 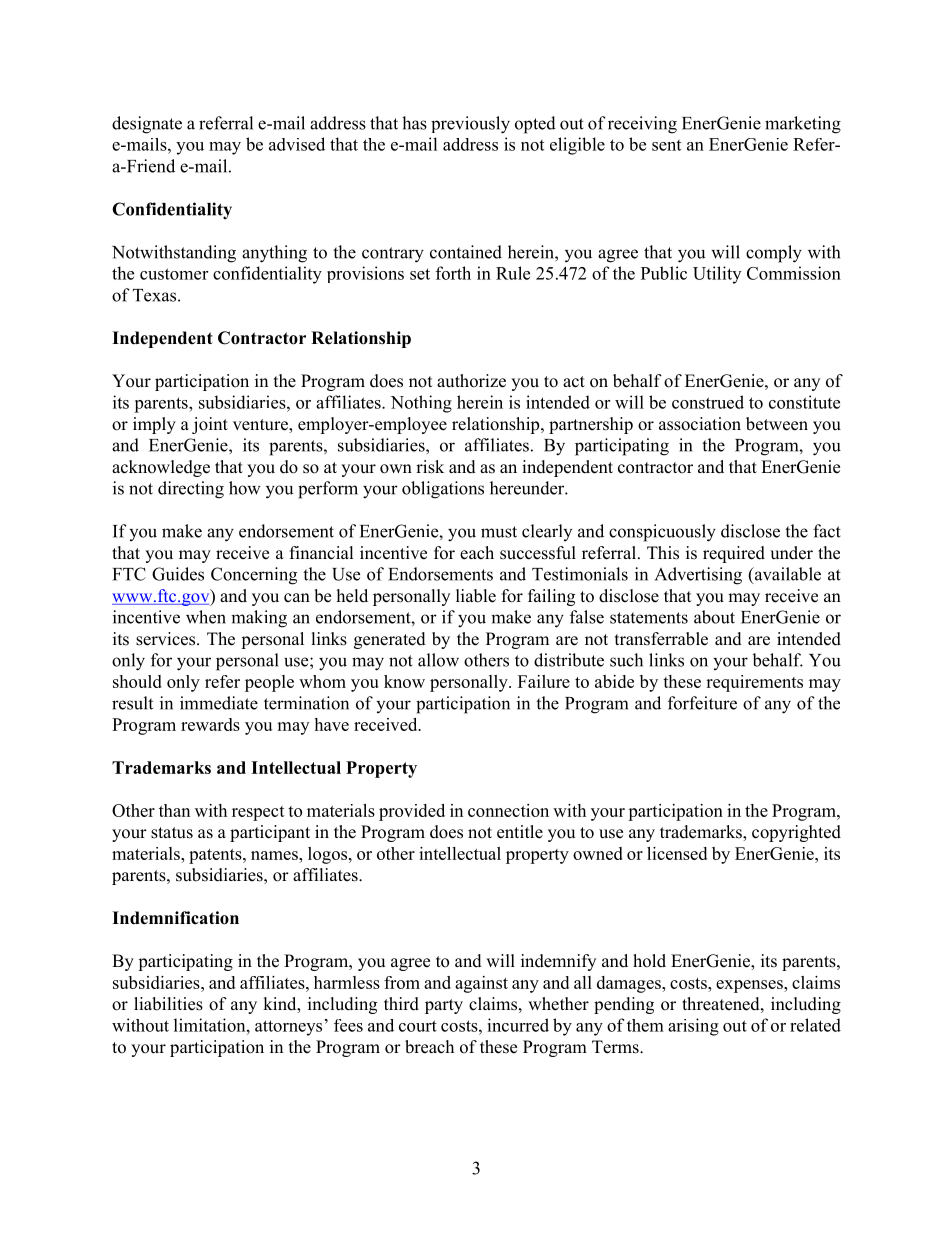 I want to click on previously, so click(x=470, y=125).
